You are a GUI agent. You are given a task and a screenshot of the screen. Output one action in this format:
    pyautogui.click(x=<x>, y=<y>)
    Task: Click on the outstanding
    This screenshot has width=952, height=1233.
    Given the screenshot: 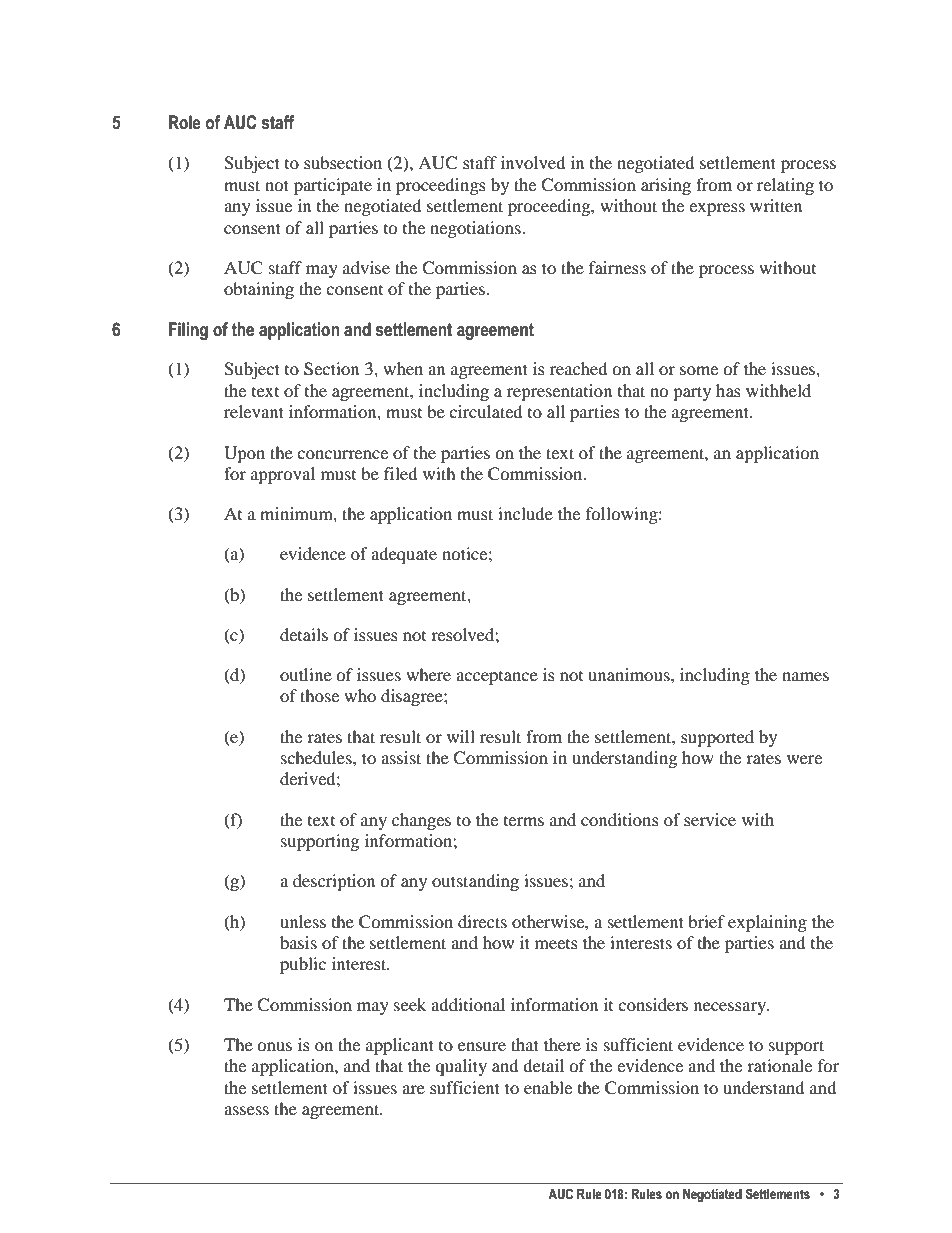 What is the action you would take?
    pyautogui.click(x=475, y=882)
